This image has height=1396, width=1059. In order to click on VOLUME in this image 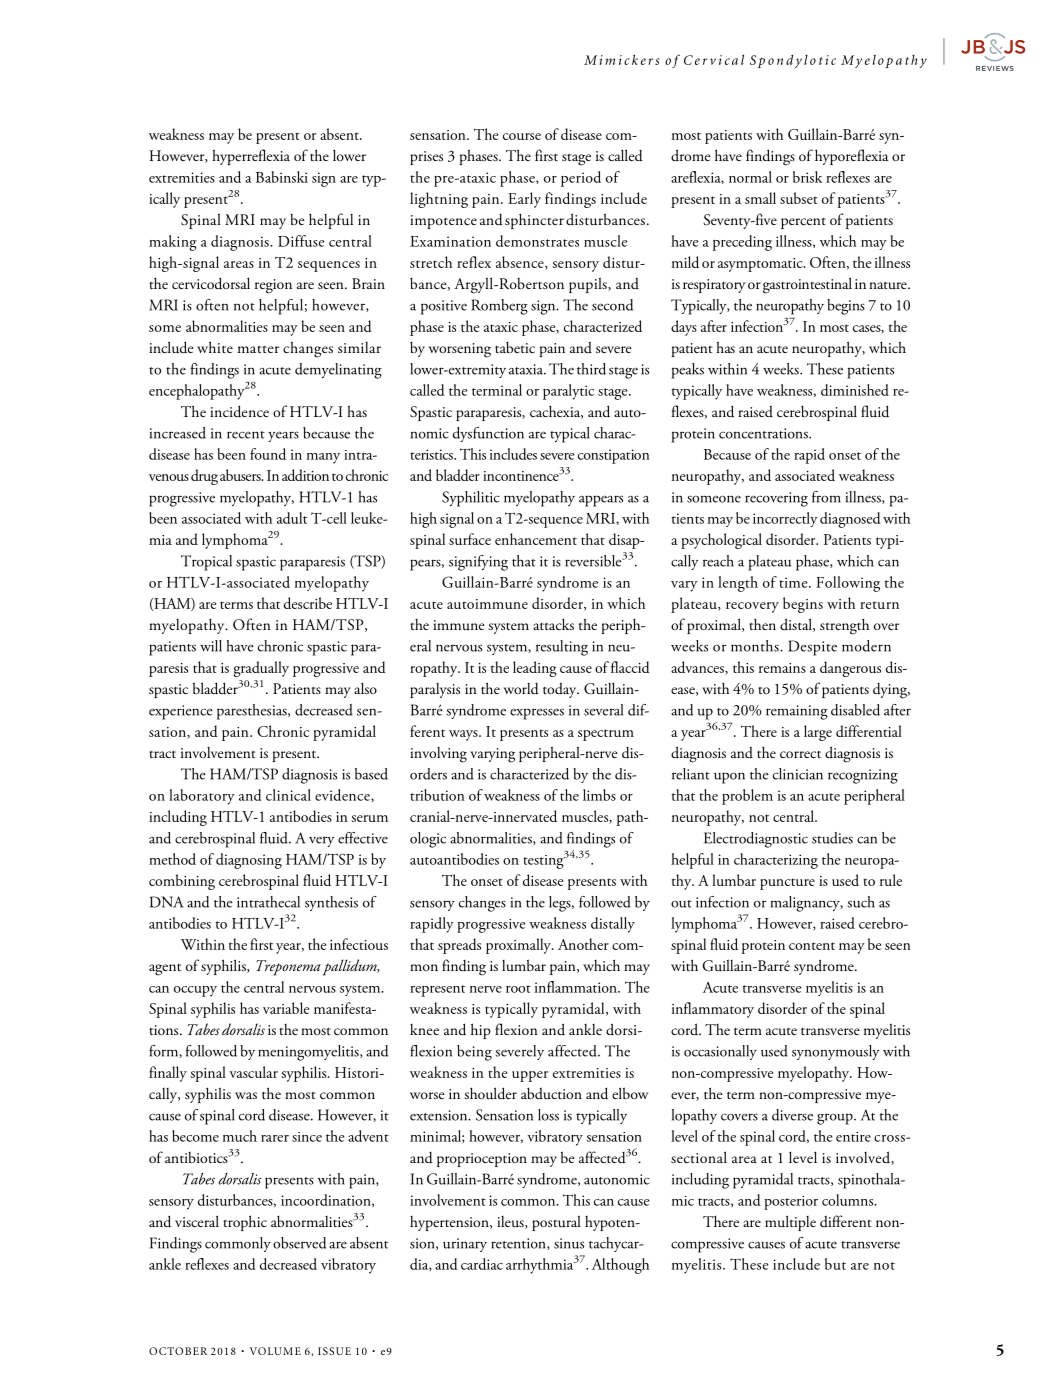, I will do `click(275, 1351)`.
